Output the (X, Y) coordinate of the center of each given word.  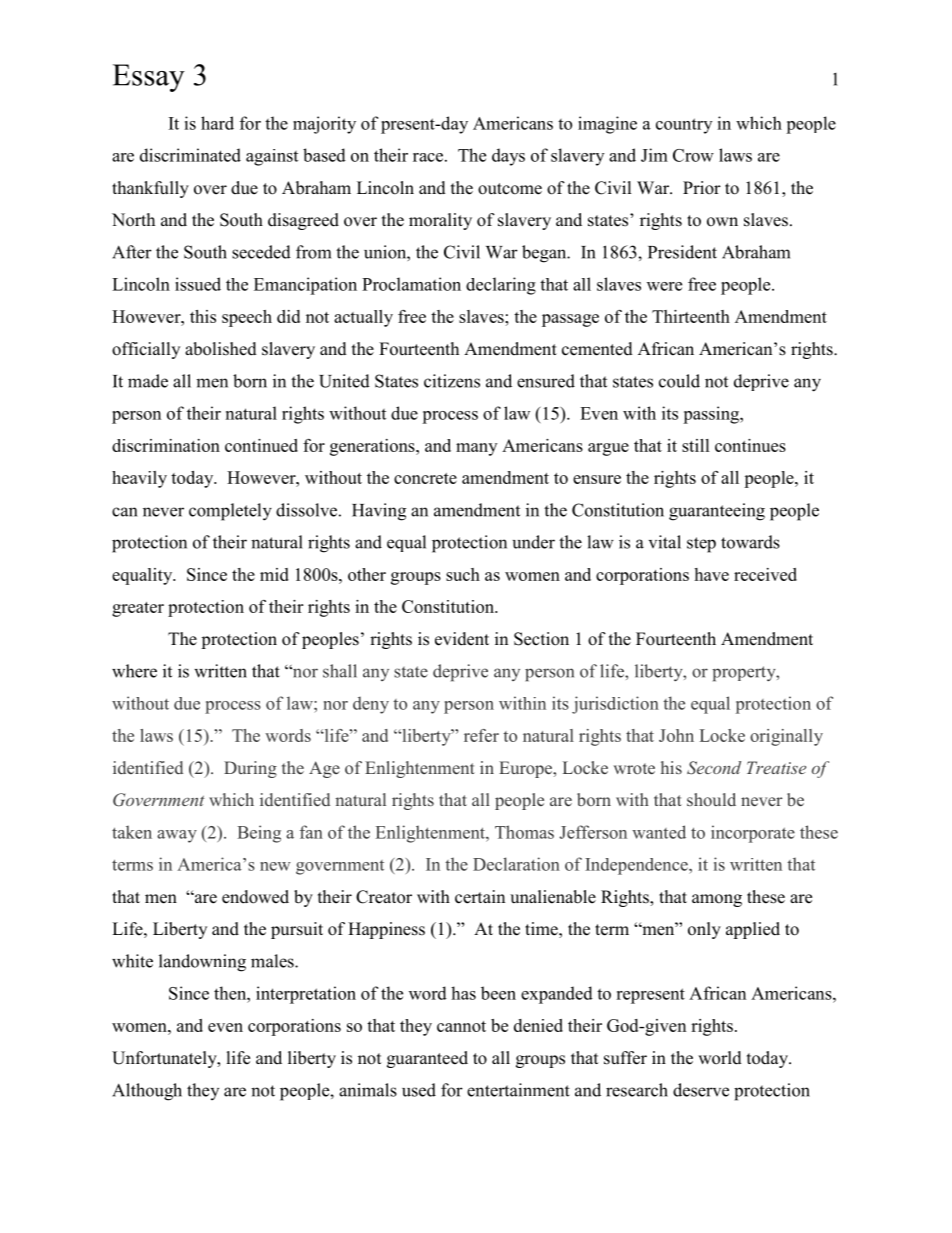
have (711, 574)
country (684, 126)
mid (274, 574)
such (463, 574)
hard (217, 123)
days (508, 157)
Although (147, 1092)
